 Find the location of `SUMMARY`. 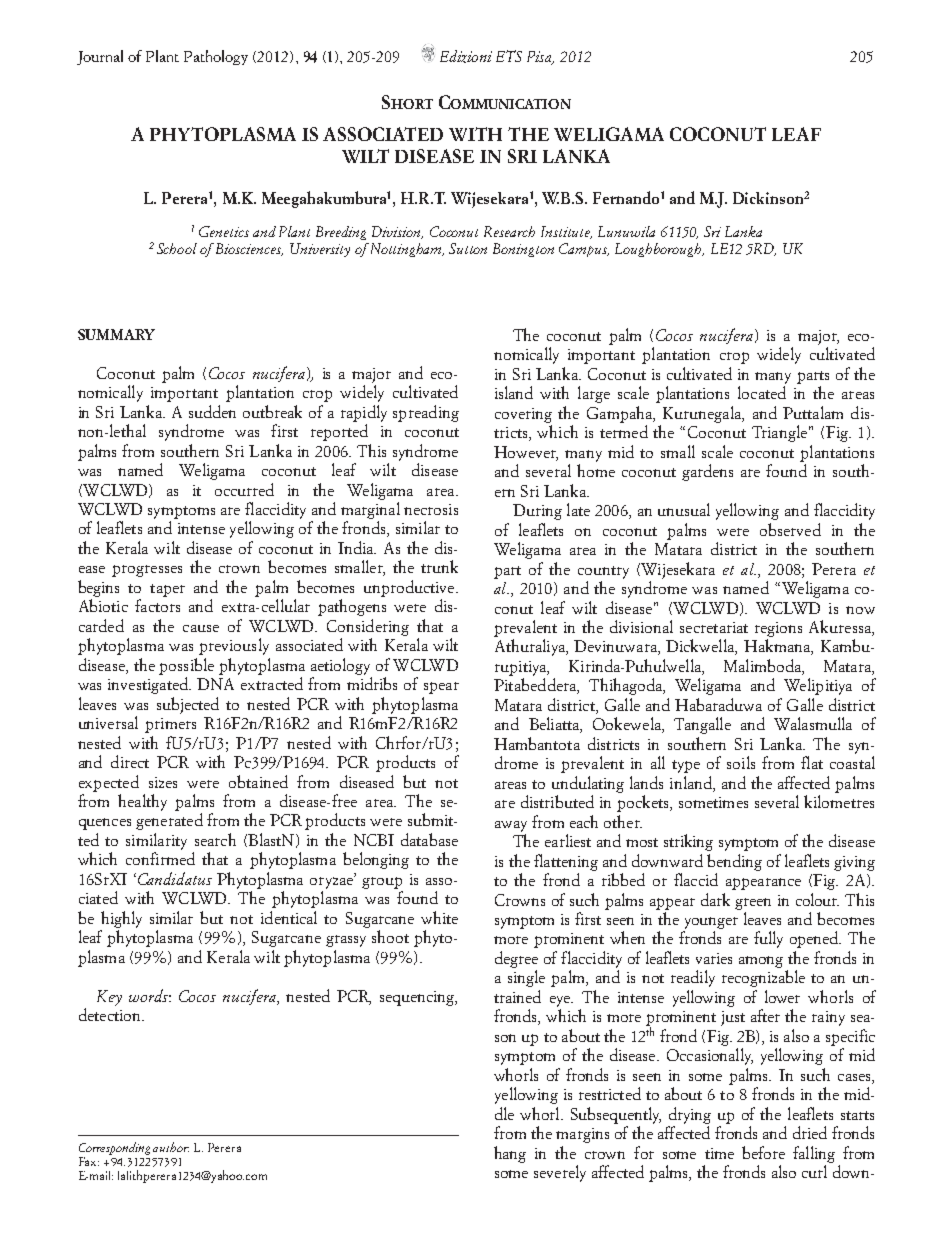

SUMMARY is located at coordinates (116, 334).
